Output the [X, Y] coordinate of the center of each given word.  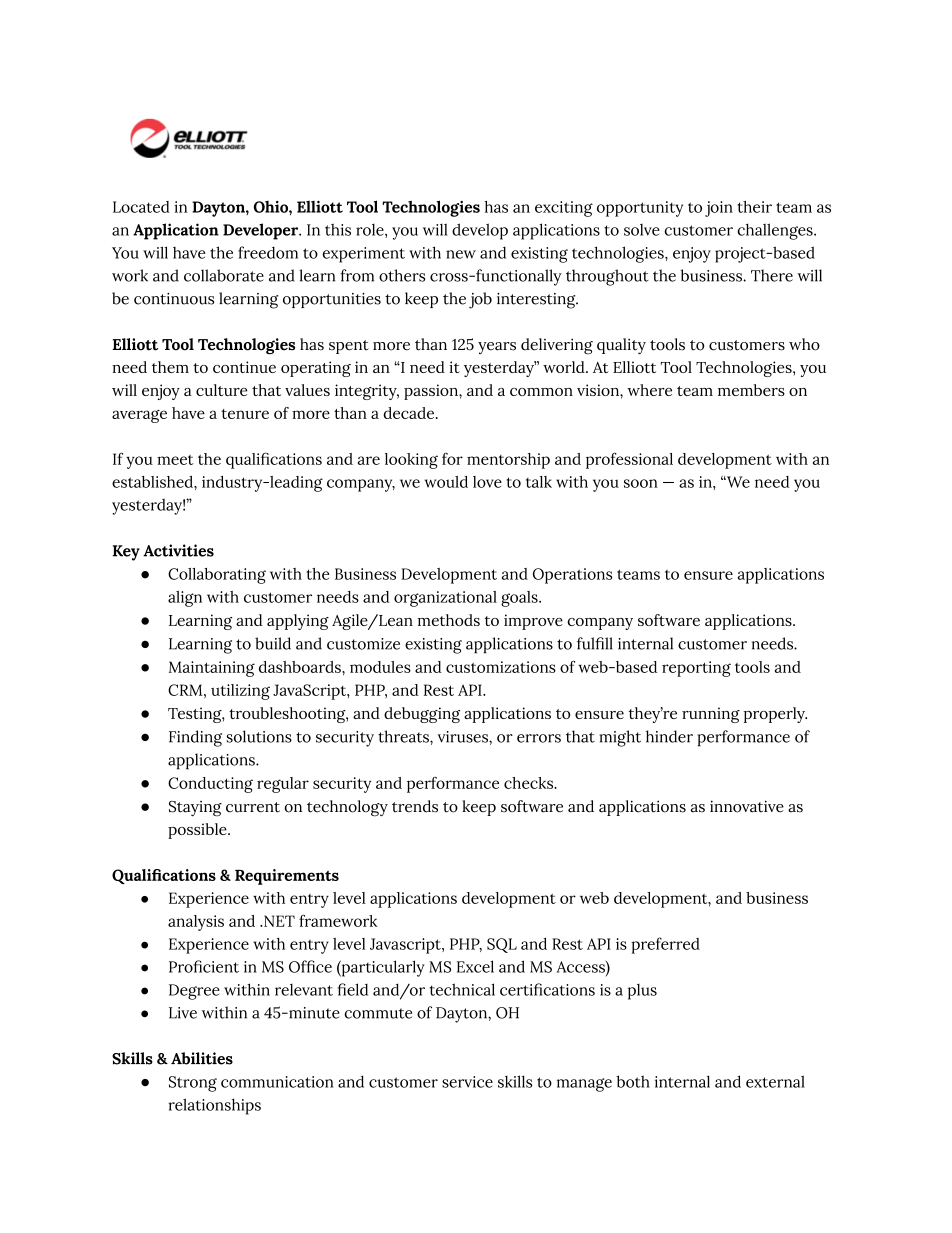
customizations [501, 667]
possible [198, 831]
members [751, 390]
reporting [696, 669]
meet [175, 460]
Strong [193, 1084]
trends [415, 806]
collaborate [224, 275]
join [719, 209]
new [461, 254]
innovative [747, 806]
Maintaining [212, 669]
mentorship [508, 461]
